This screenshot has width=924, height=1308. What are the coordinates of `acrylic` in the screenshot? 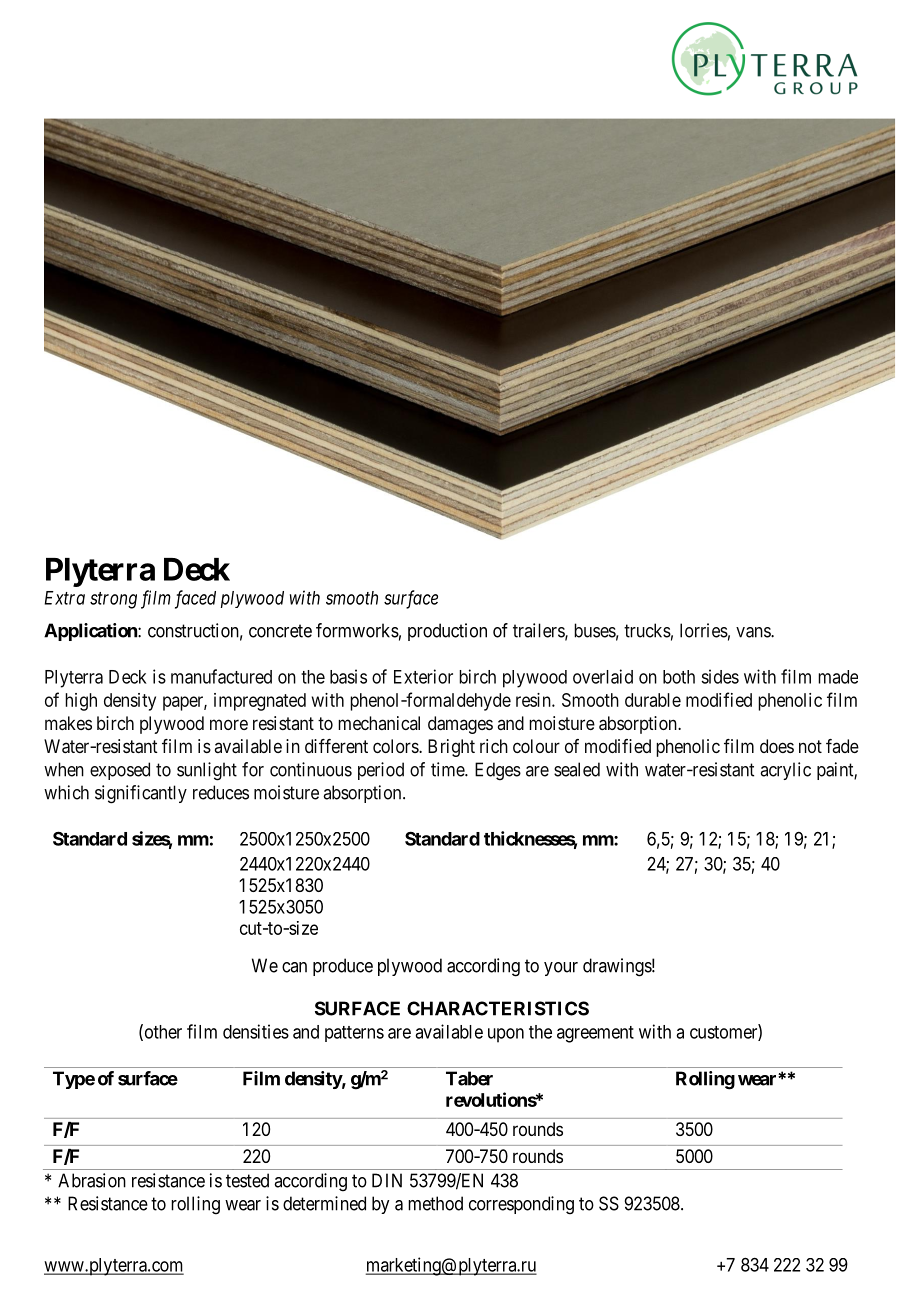 It's located at (785, 771).
